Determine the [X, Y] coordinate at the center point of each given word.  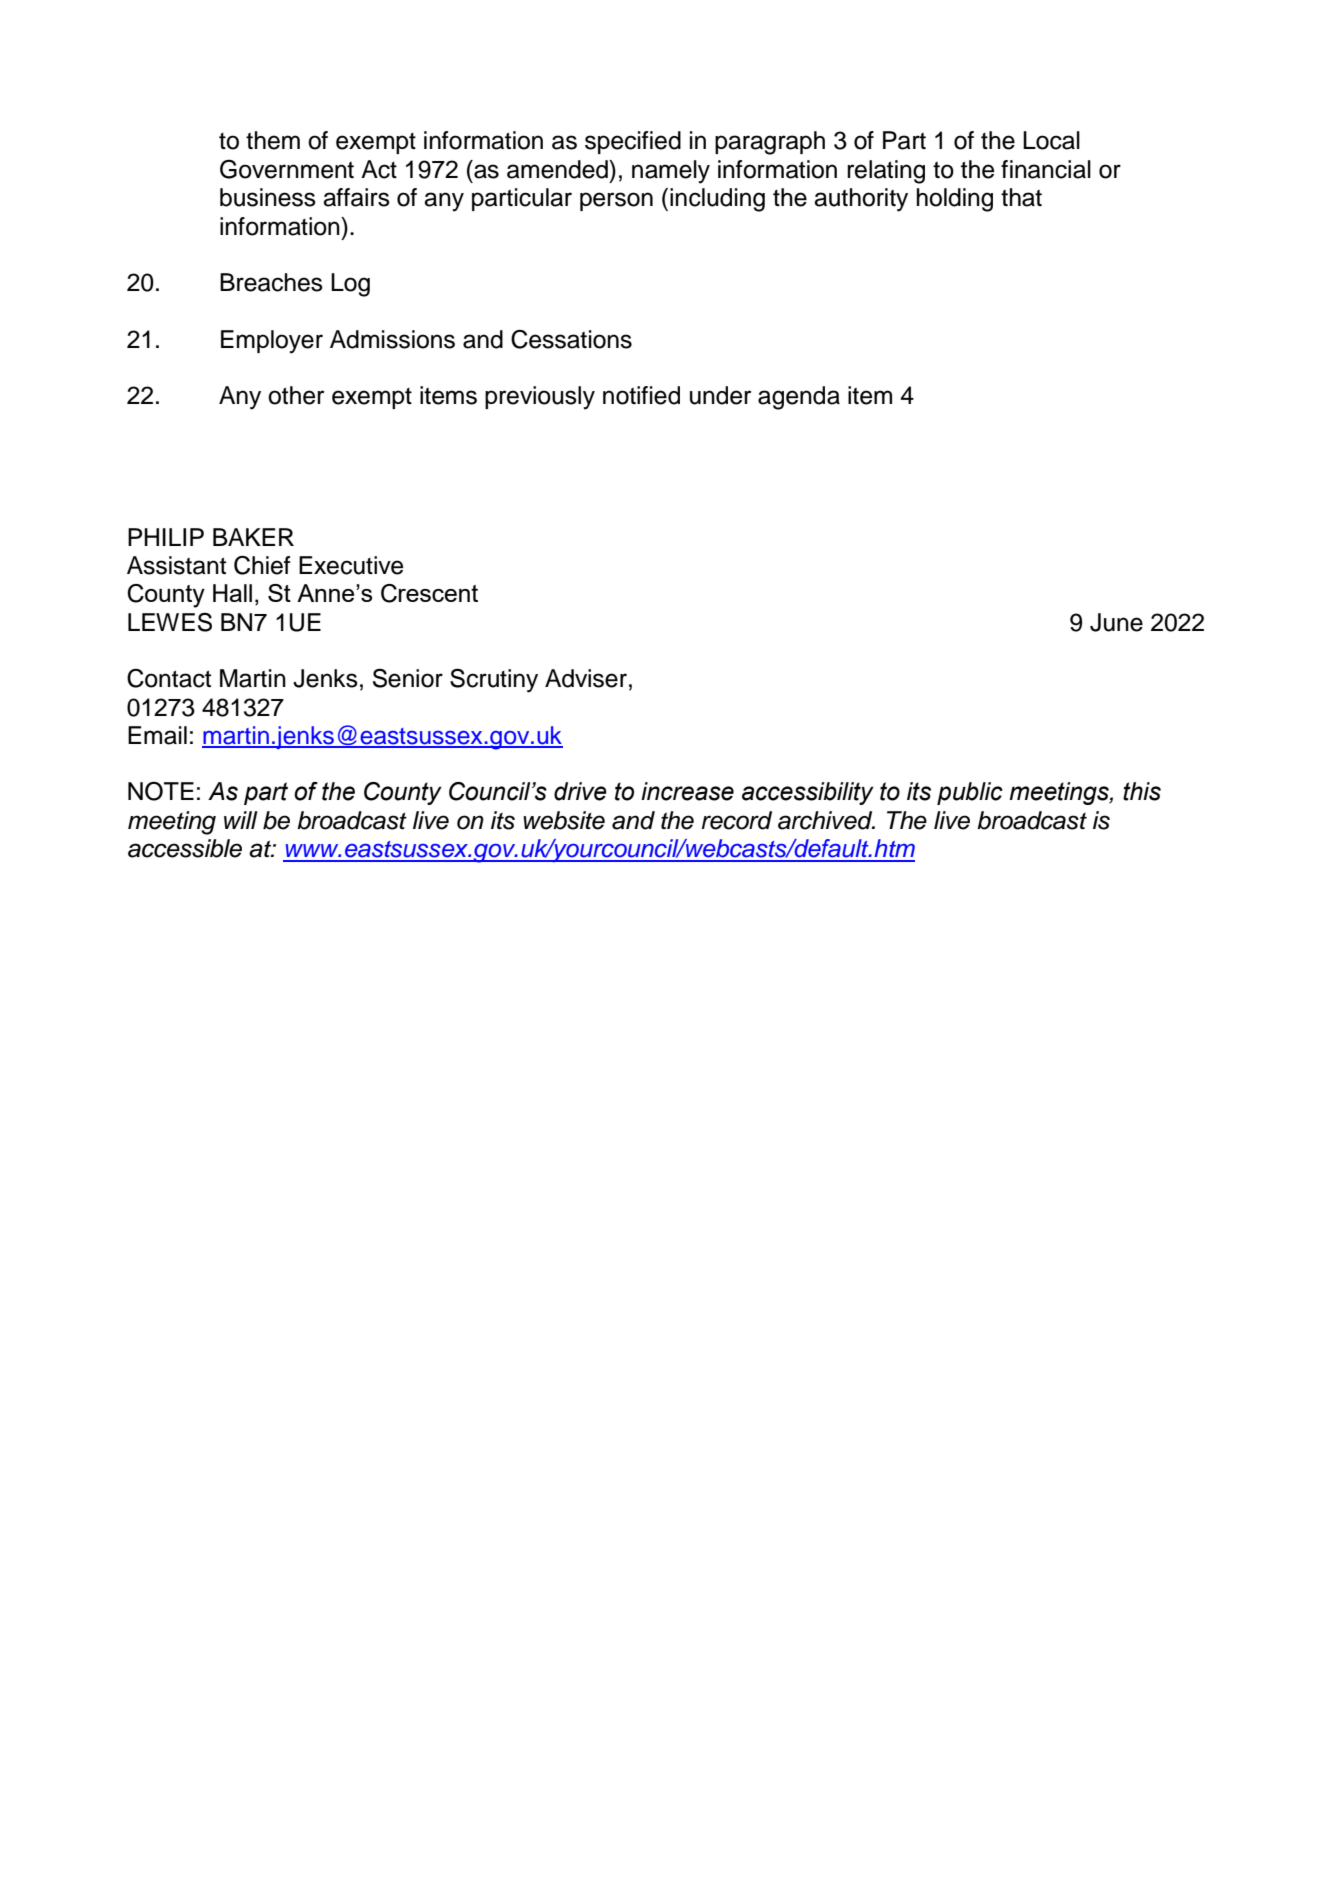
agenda [799, 398]
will [241, 820]
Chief [262, 565]
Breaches [271, 282]
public [970, 793]
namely [671, 172]
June [1116, 622]
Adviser [586, 678]
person [616, 201]
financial [1046, 169]
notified [641, 395]
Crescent [429, 593]
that [1021, 197]
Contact [169, 678]
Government [287, 169]
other [296, 395]
